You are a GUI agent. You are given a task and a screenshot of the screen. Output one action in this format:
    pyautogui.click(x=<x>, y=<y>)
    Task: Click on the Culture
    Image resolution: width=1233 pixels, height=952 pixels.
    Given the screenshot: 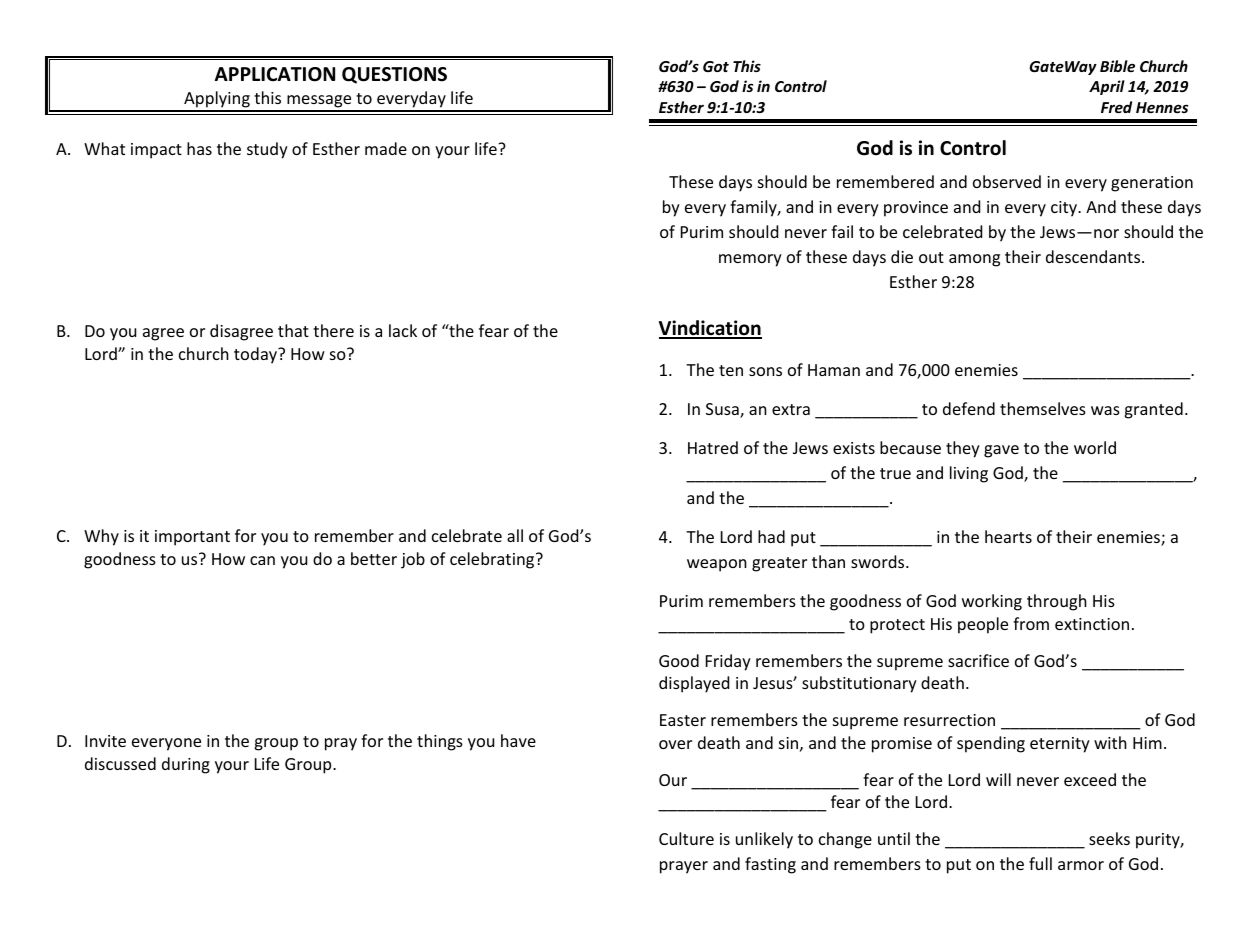 What is the action you would take?
    pyautogui.click(x=686, y=838)
